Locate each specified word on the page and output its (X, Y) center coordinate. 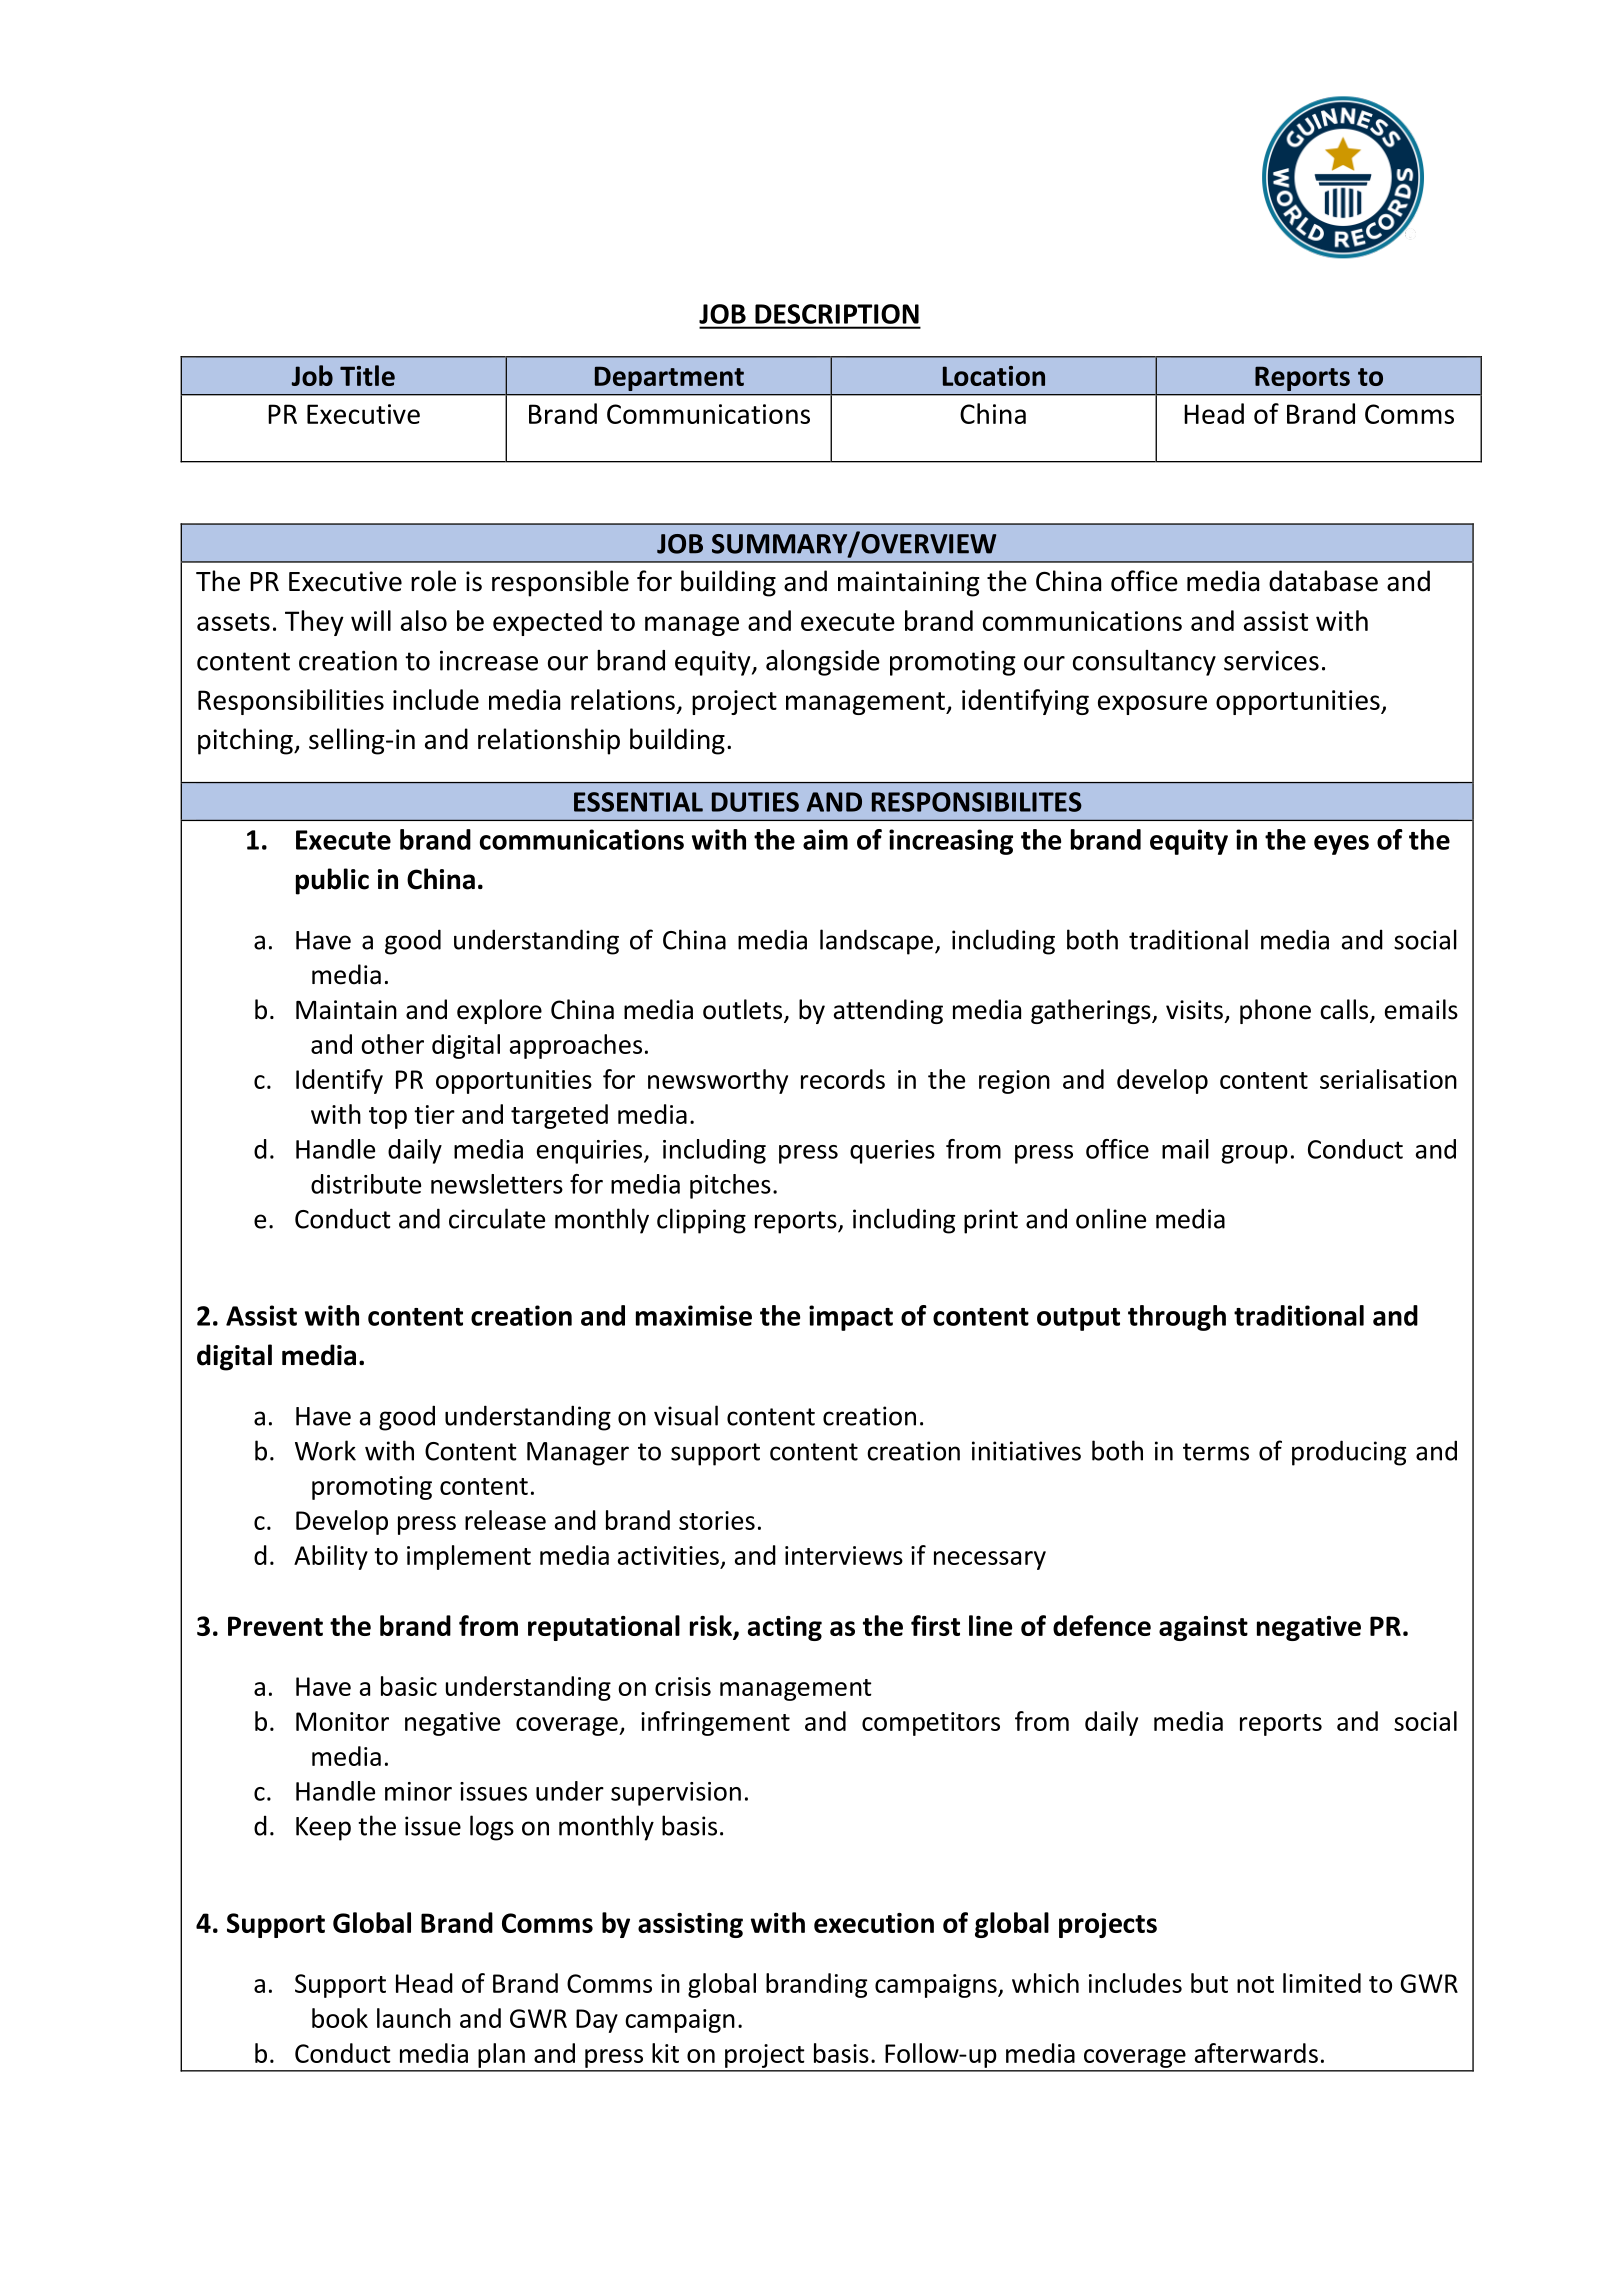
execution (874, 1923)
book (340, 2018)
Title (367, 375)
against (1203, 1628)
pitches (730, 1186)
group (1254, 1154)
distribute (366, 1184)
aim (825, 839)
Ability (331, 1557)
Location (994, 376)
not (1255, 1984)
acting (785, 1628)
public (332, 881)
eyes (1341, 845)
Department (669, 379)
